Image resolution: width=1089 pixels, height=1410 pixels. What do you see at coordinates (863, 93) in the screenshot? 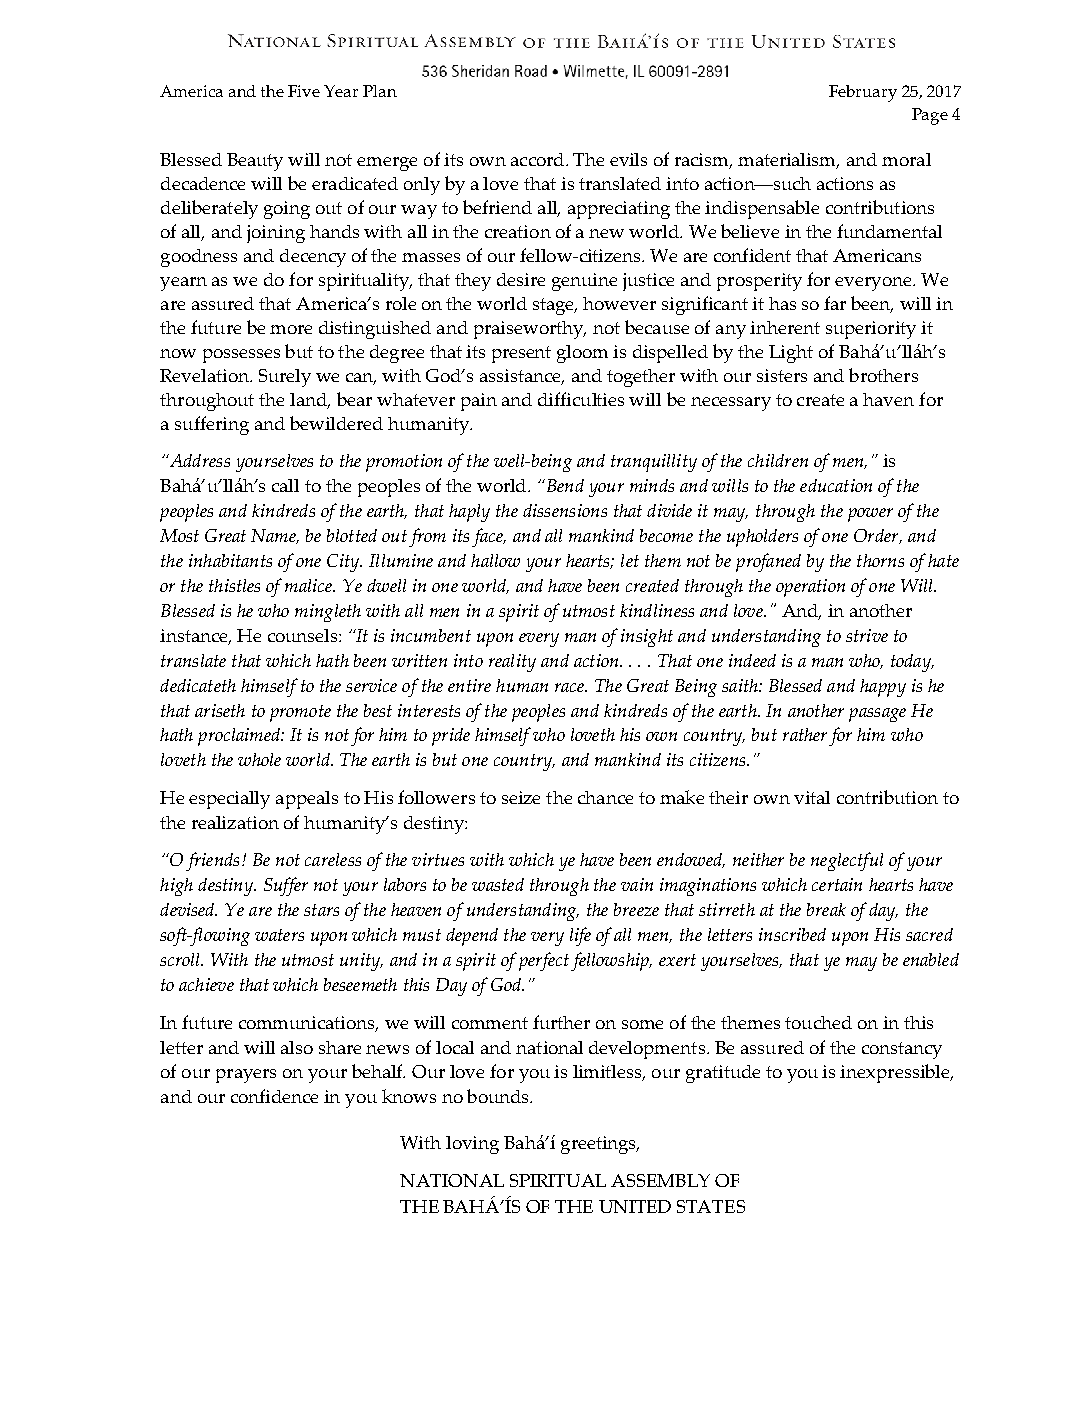
I see `February` at bounding box center [863, 93].
